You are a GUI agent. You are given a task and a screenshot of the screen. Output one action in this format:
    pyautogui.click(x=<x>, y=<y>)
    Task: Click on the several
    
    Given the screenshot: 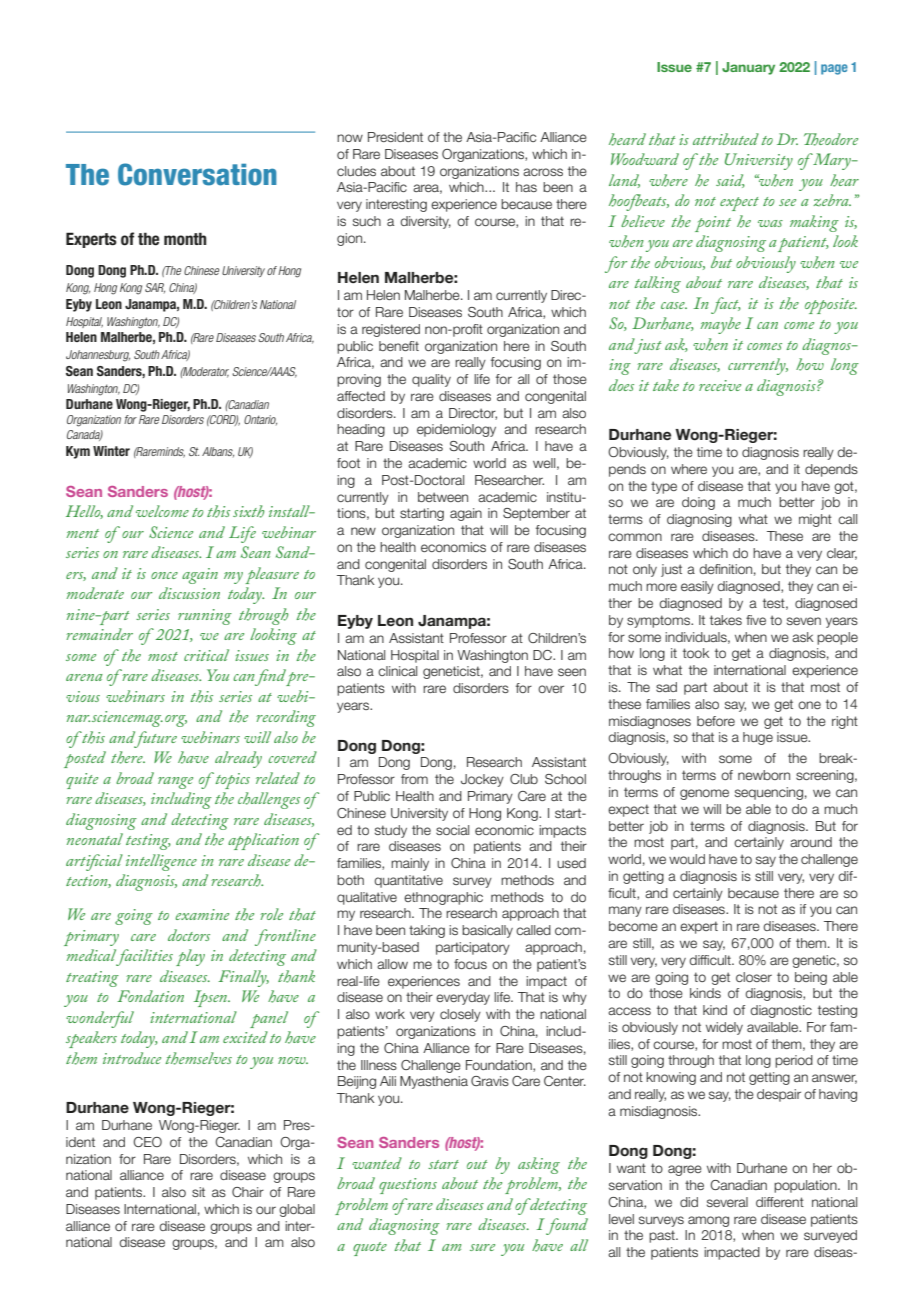 What is the action you would take?
    pyautogui.click(x=727, y=1202)
